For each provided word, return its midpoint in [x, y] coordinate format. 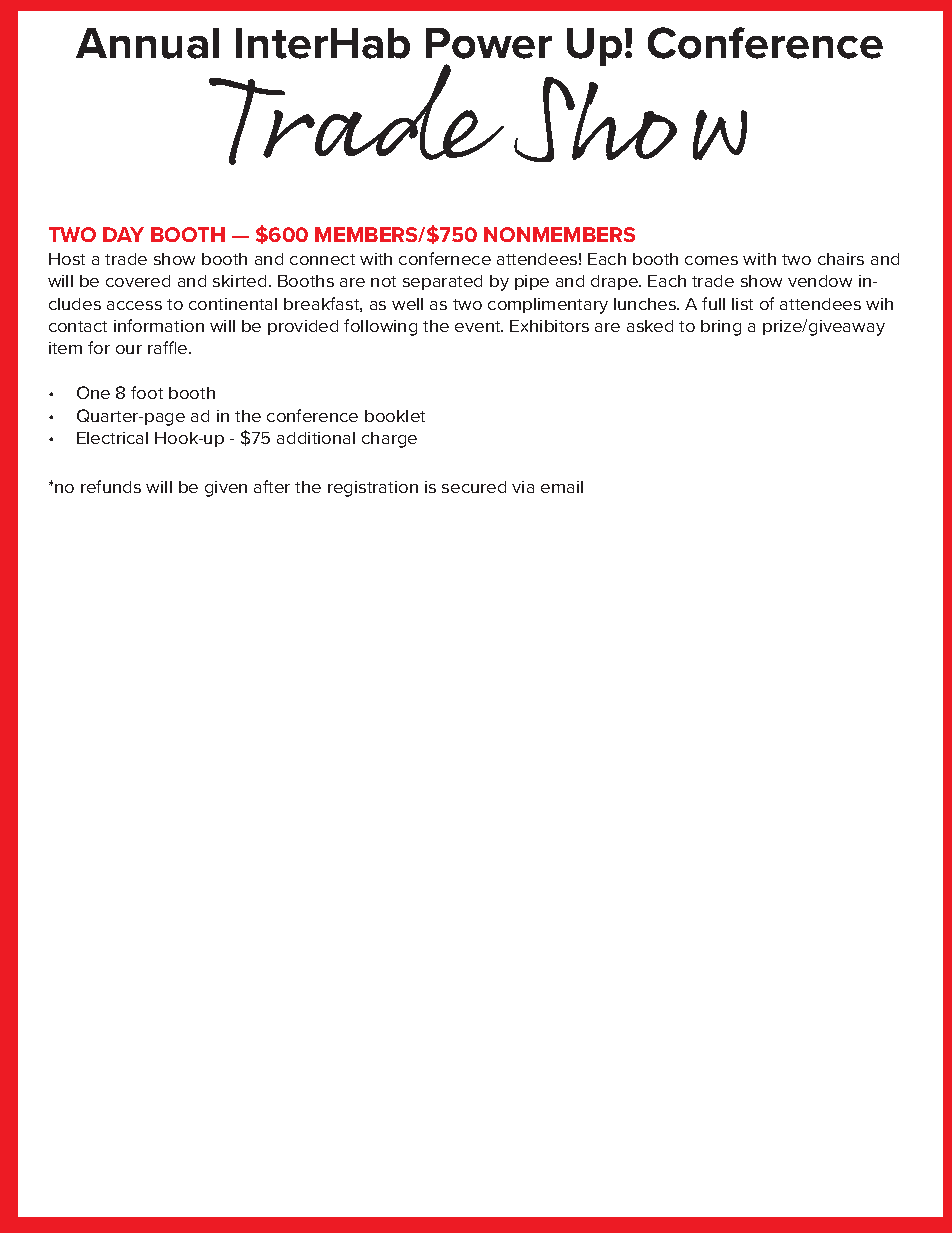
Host [67, 259]
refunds [111, 486]
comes [711, 260]
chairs [841, 259]
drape [615, 282]
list [742, 304]
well [407, 304]
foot [147, 392]
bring [721, 328]
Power [489, 43]
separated [442, 282]
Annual [147, 43]
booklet [395, 416]
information [159, 325]
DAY [123, 234]
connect [322, 259]
